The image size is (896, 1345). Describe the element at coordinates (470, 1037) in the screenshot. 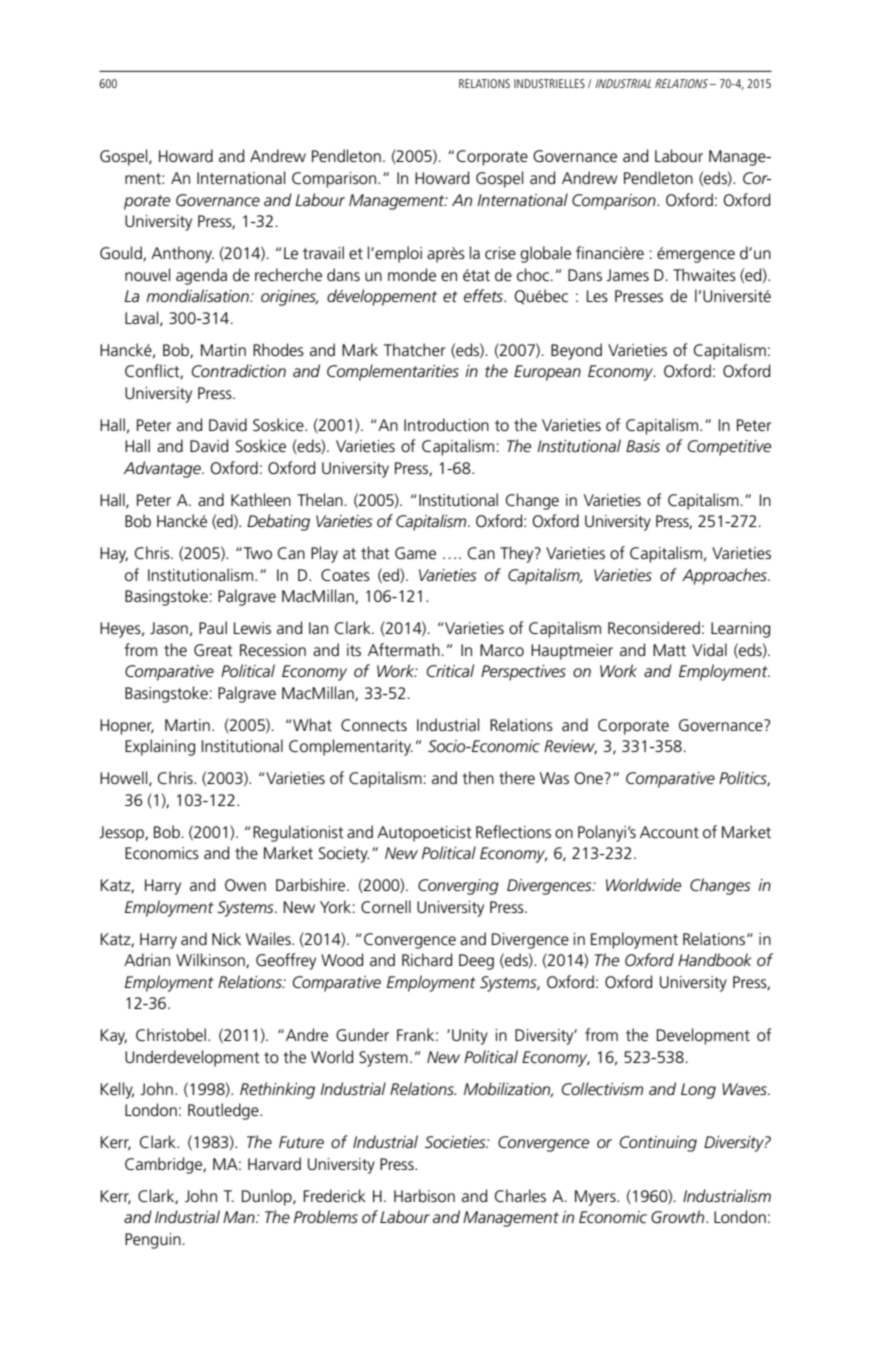

I see `Unity` at that location.
